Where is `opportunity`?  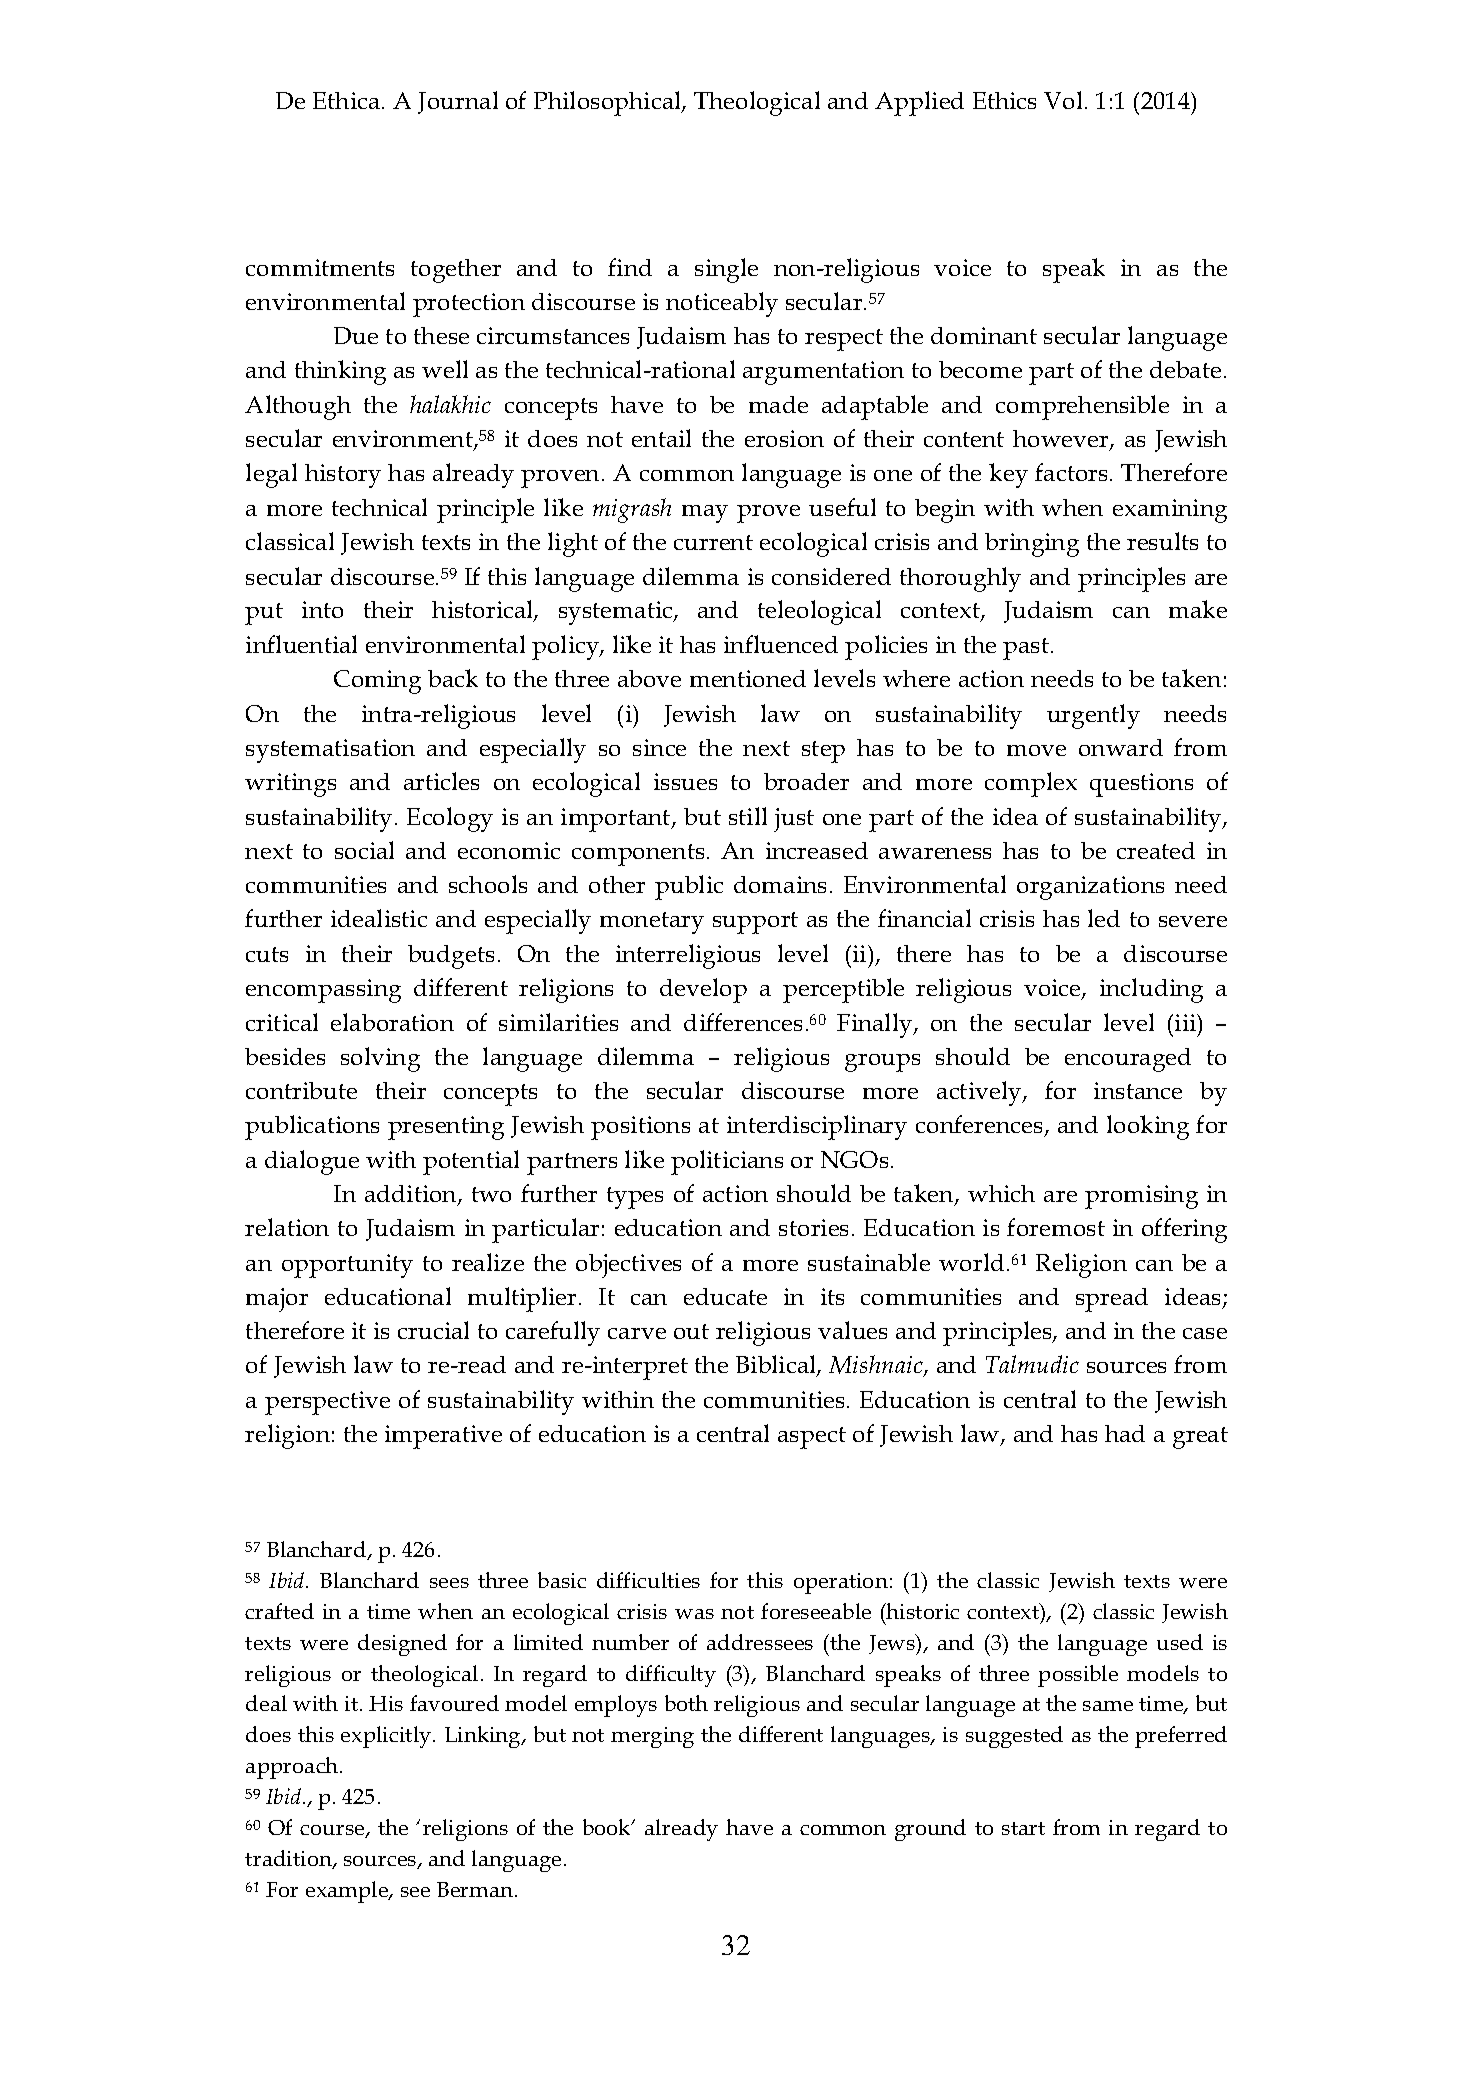 opportunity is located at coordinates (347, 1266).
